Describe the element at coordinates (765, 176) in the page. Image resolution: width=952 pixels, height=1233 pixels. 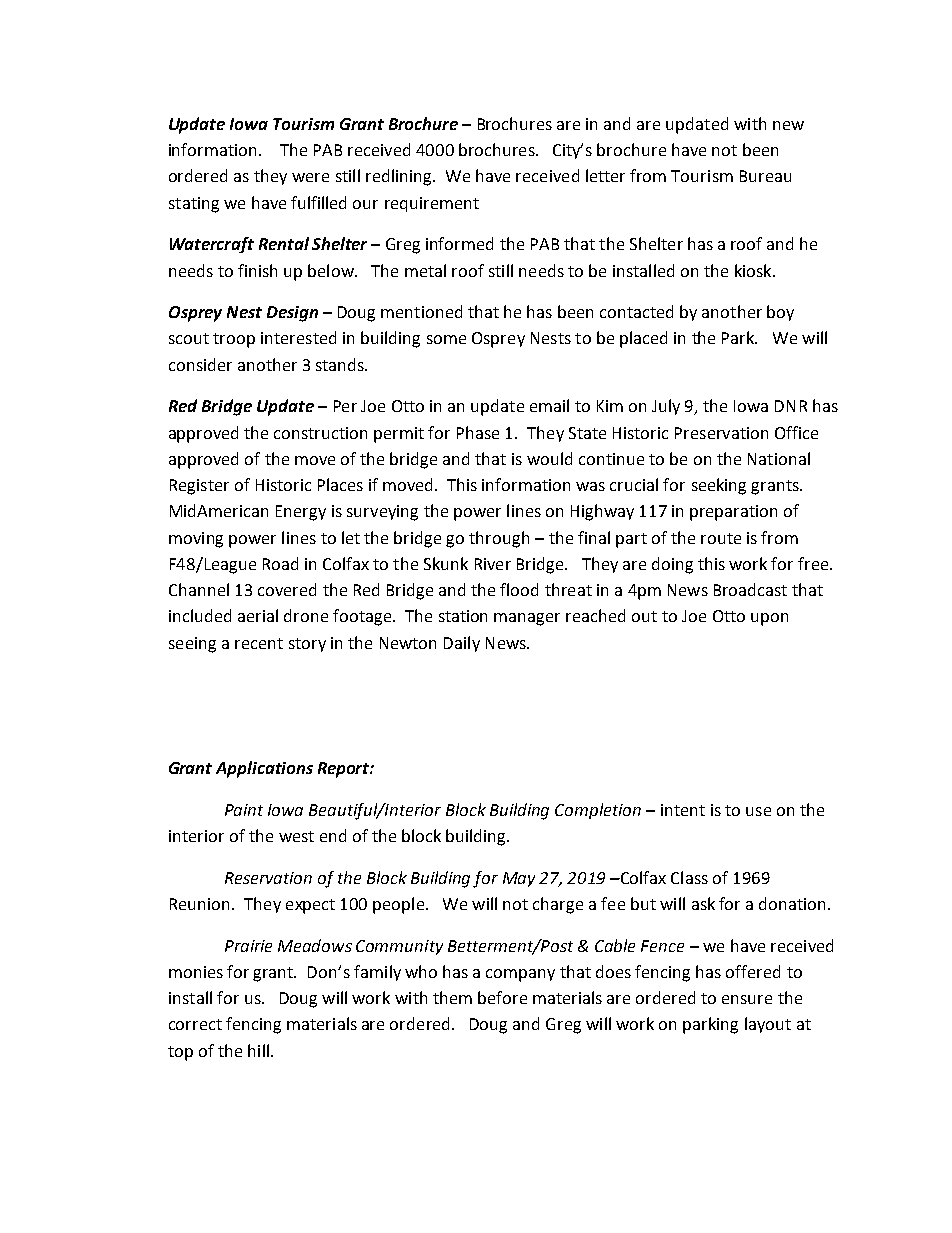
I see `Bureau` at that location.
